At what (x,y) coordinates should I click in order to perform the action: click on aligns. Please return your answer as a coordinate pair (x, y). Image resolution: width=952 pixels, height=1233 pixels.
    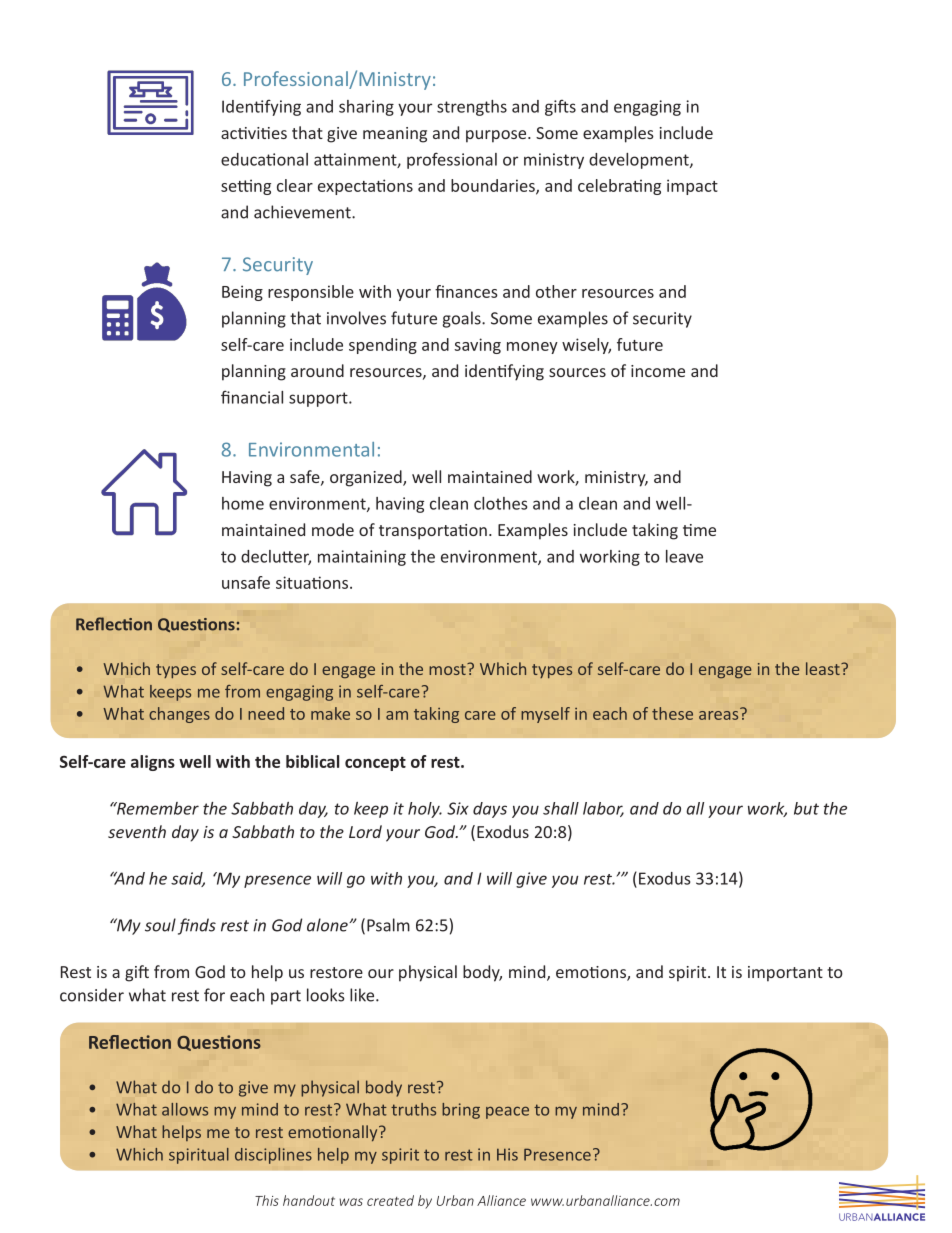
    Looking at the image, I should click on (153, 763).
